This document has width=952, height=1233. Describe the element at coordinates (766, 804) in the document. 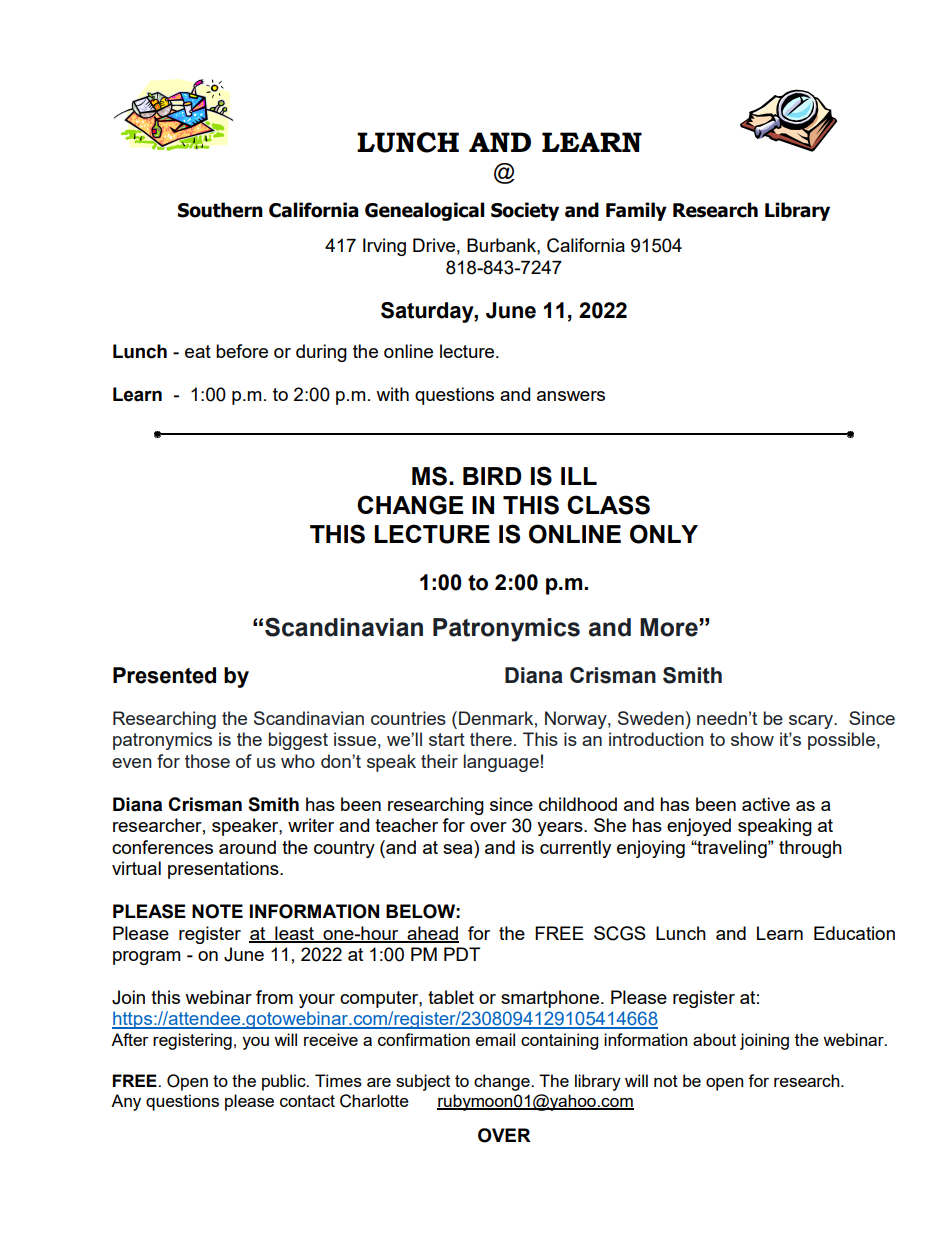

I see `active` at that location.
